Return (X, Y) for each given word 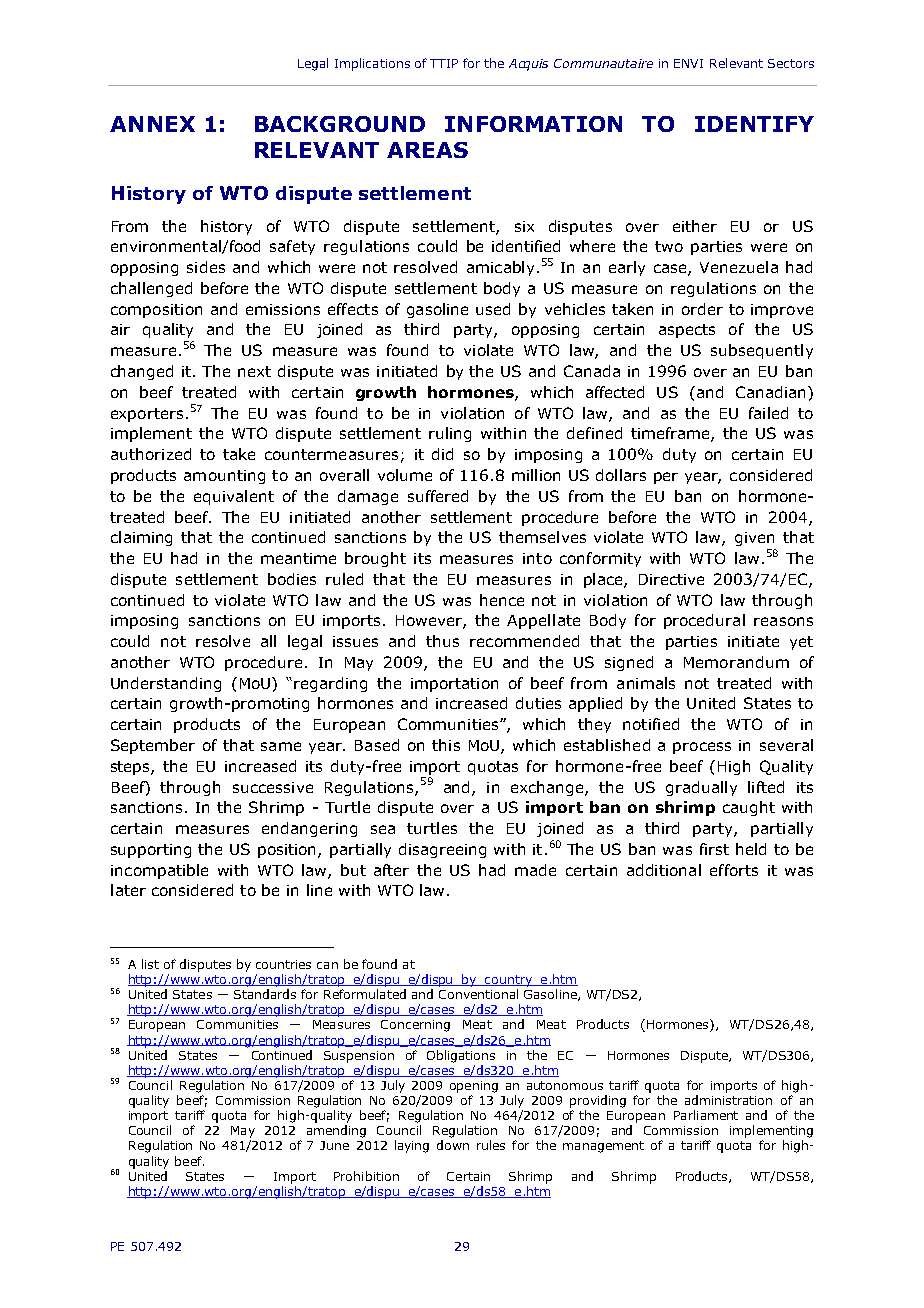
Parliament (706, 1115)
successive (273, 787)
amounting (224, 477)
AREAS (427, 150)
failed (768, 413)
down (453, 1145)
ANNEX (152, 124)
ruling (450, 434)
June (334, 1145)
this (446, 745)
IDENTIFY (754, 124)
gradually (701, 788)
